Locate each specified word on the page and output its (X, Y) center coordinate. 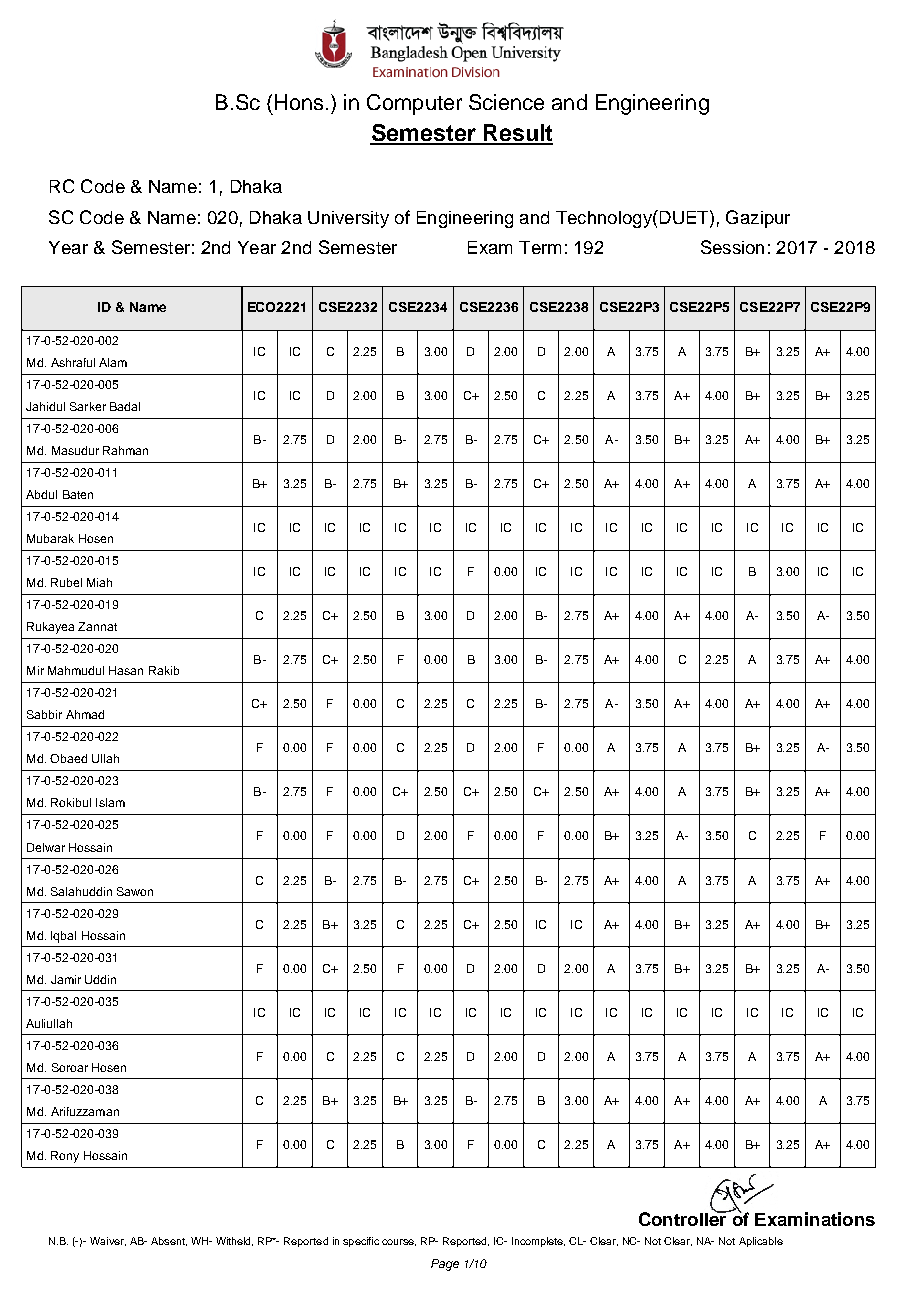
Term (540, 247)
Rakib (164, 670)
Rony (65, 1157)
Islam (110, 802)
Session (732, 247)
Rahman (125, 450)
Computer (414, 104)
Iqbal (63, 937)
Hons (299, 102)
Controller (684, 1217)
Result (517, 134)
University (348, 219)
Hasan (126, 670)
